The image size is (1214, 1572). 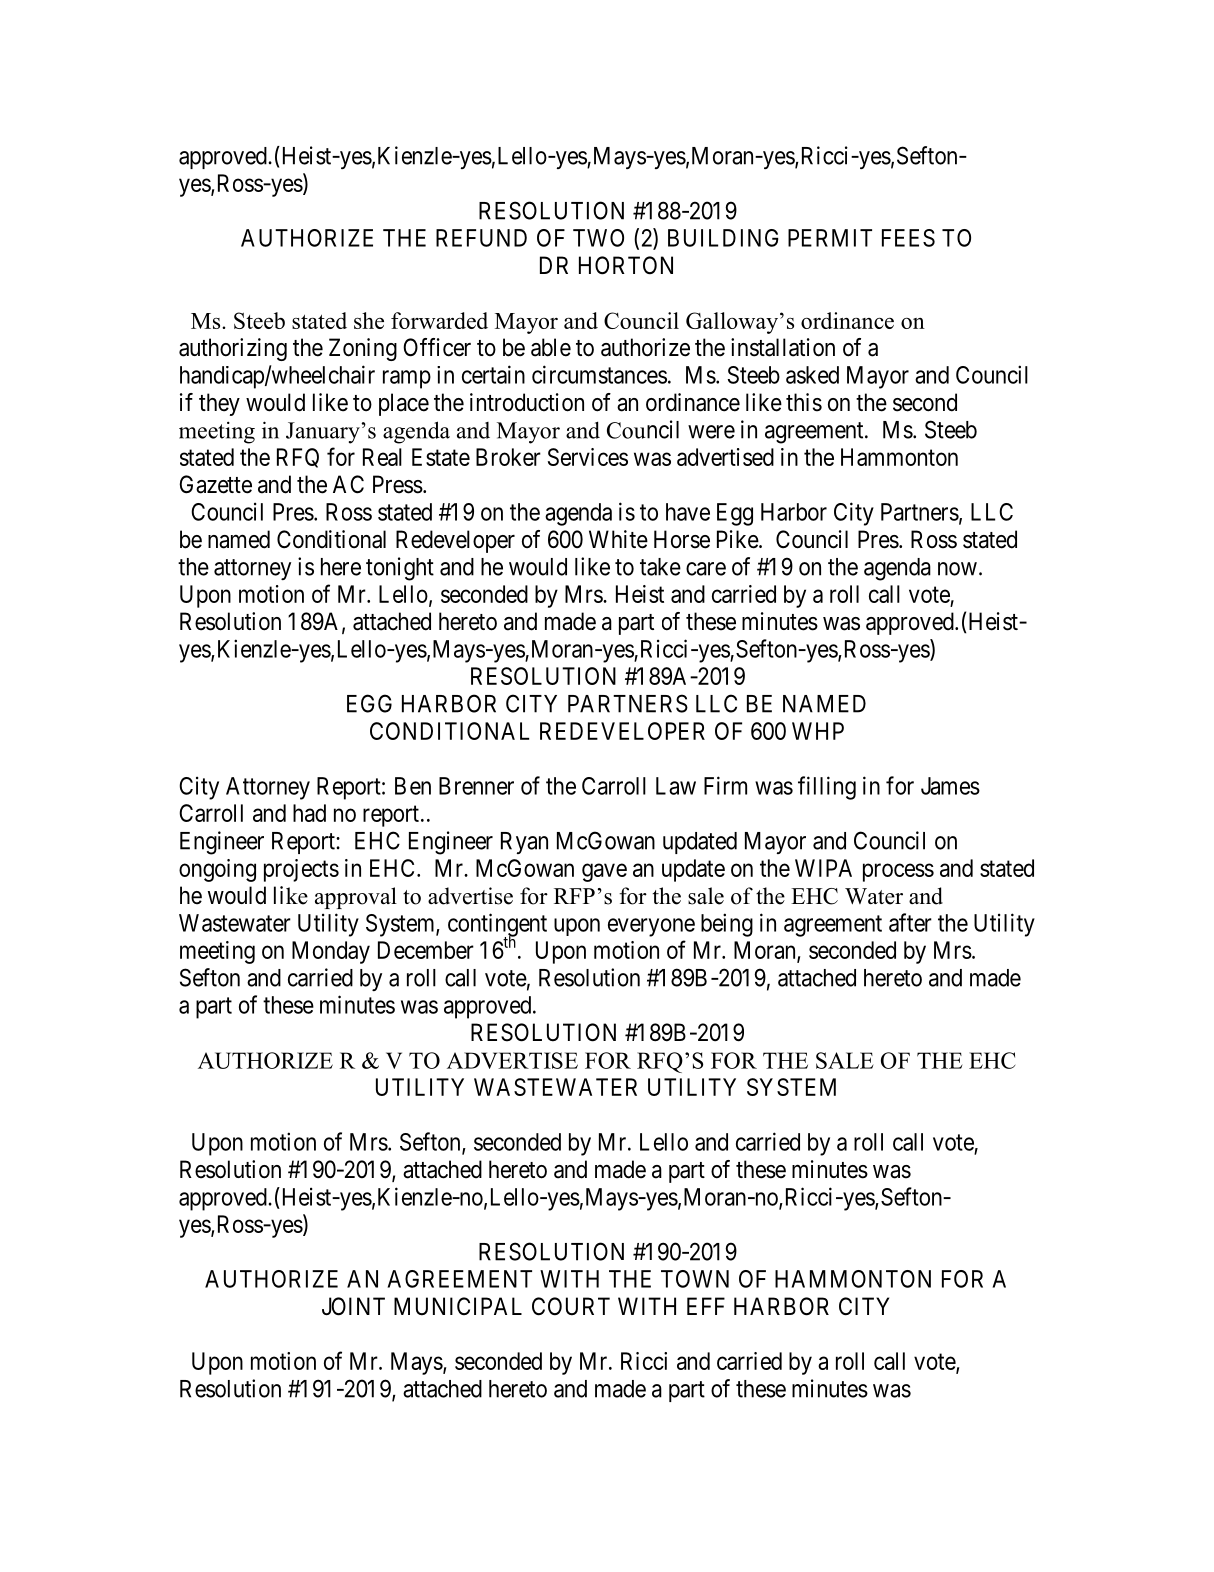 What do you see at coordinates (676, 786) in the screenshot?
I see `Law` at bounding box center [676, 786].
